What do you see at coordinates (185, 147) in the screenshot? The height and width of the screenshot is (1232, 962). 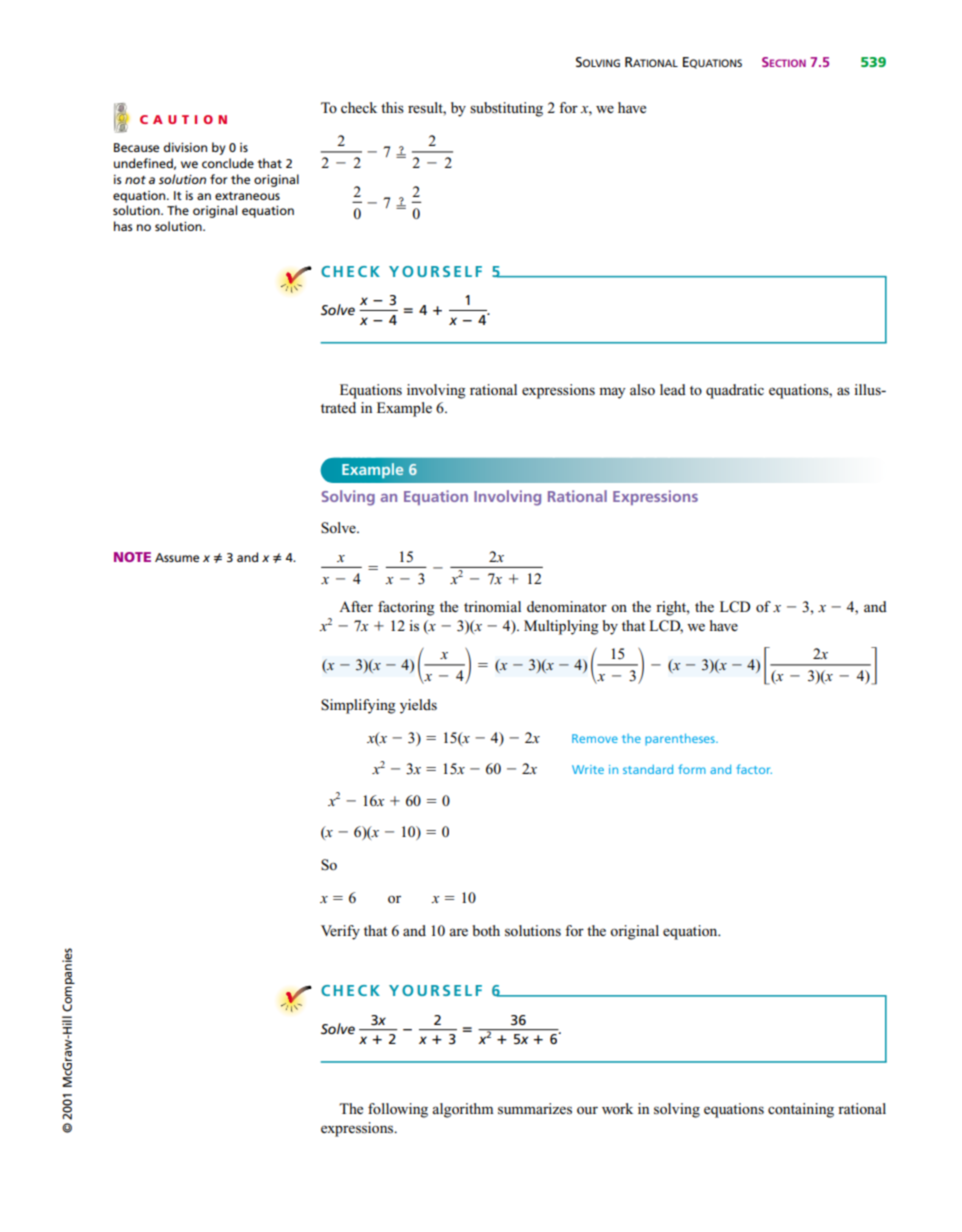 I see `division` at bounding box center [185, 147].
